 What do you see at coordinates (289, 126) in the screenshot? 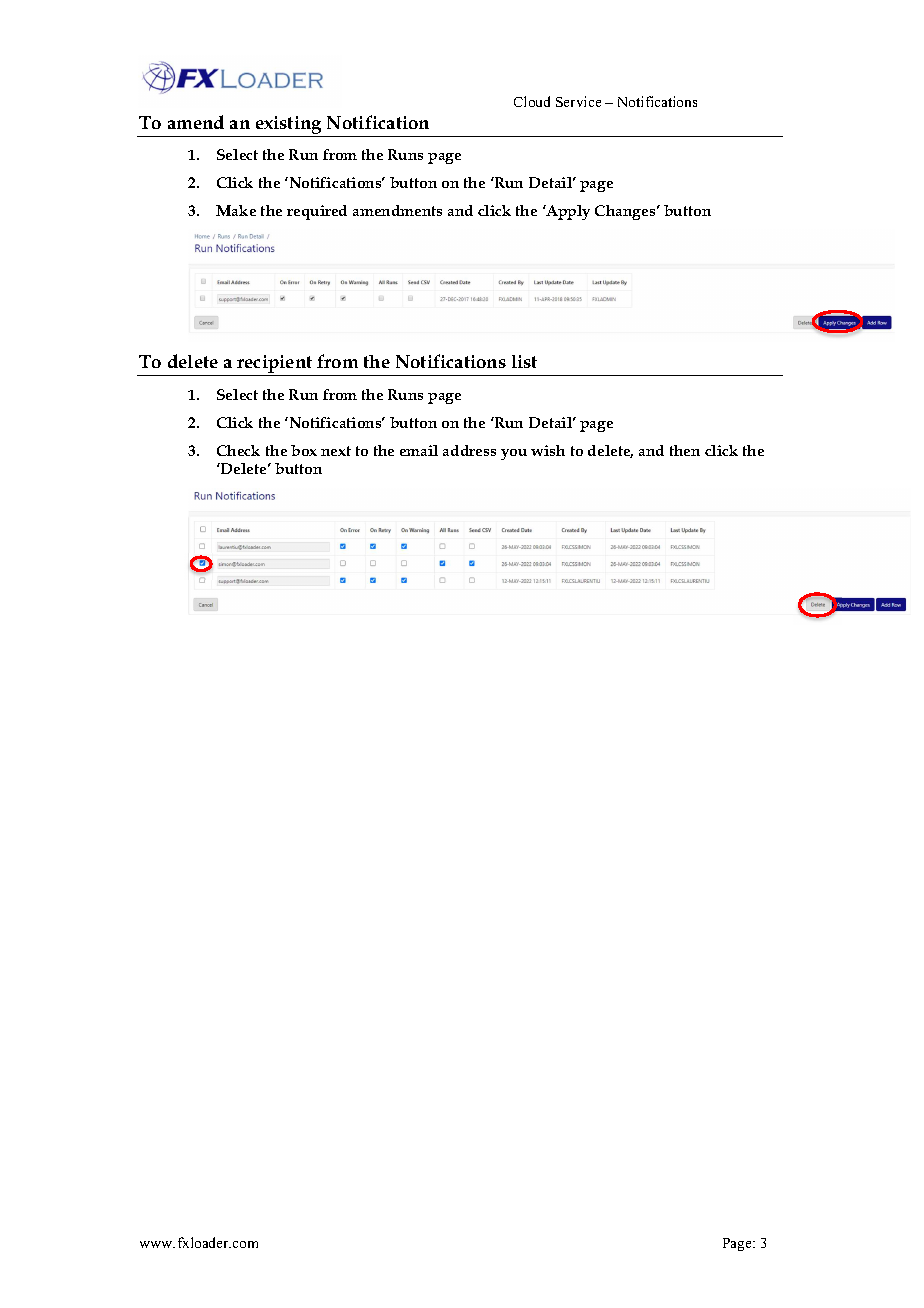
I see `existing` at bounding box center [289, 126].
